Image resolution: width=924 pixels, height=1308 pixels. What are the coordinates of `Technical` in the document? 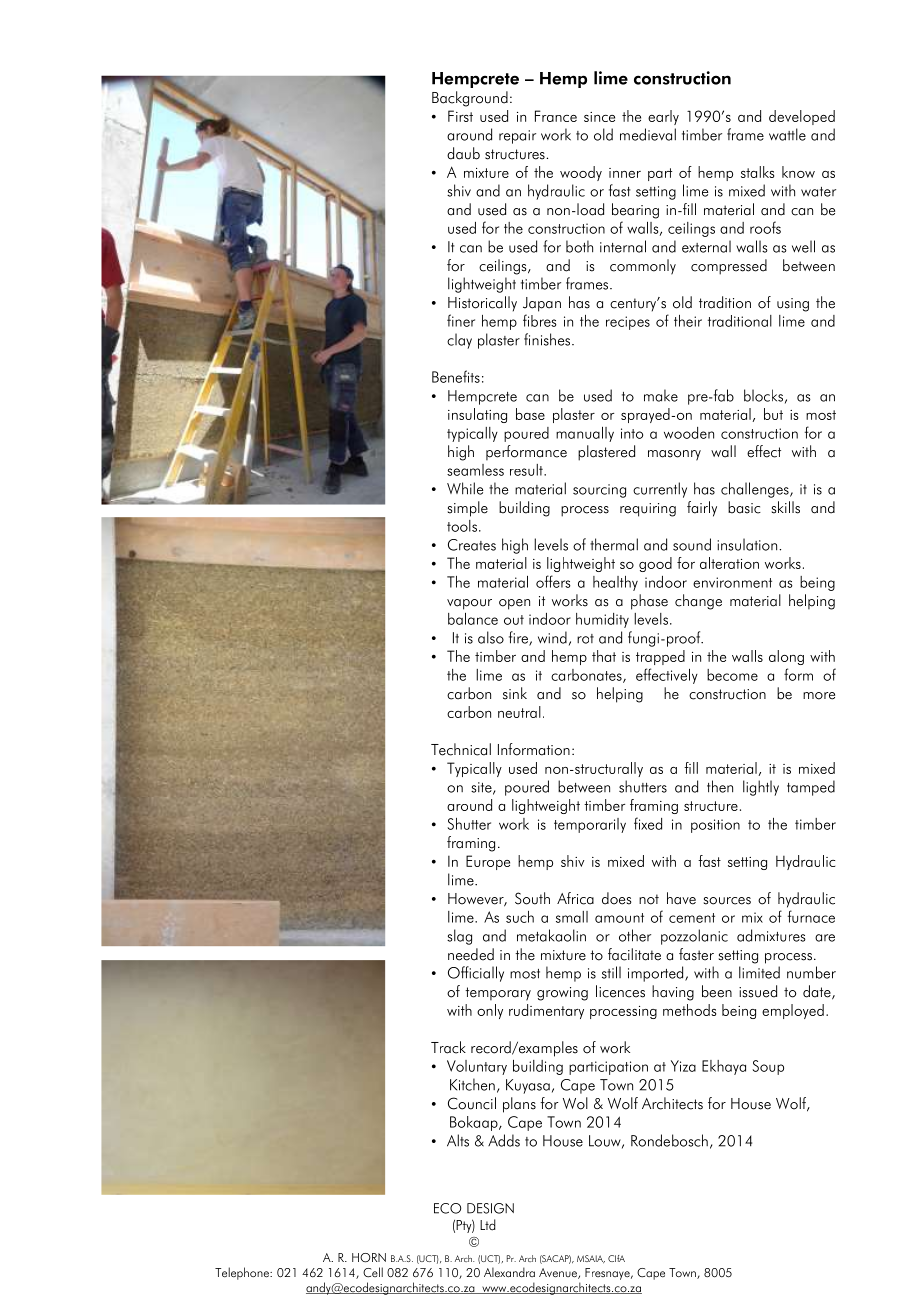 It's located at (461, 749).
